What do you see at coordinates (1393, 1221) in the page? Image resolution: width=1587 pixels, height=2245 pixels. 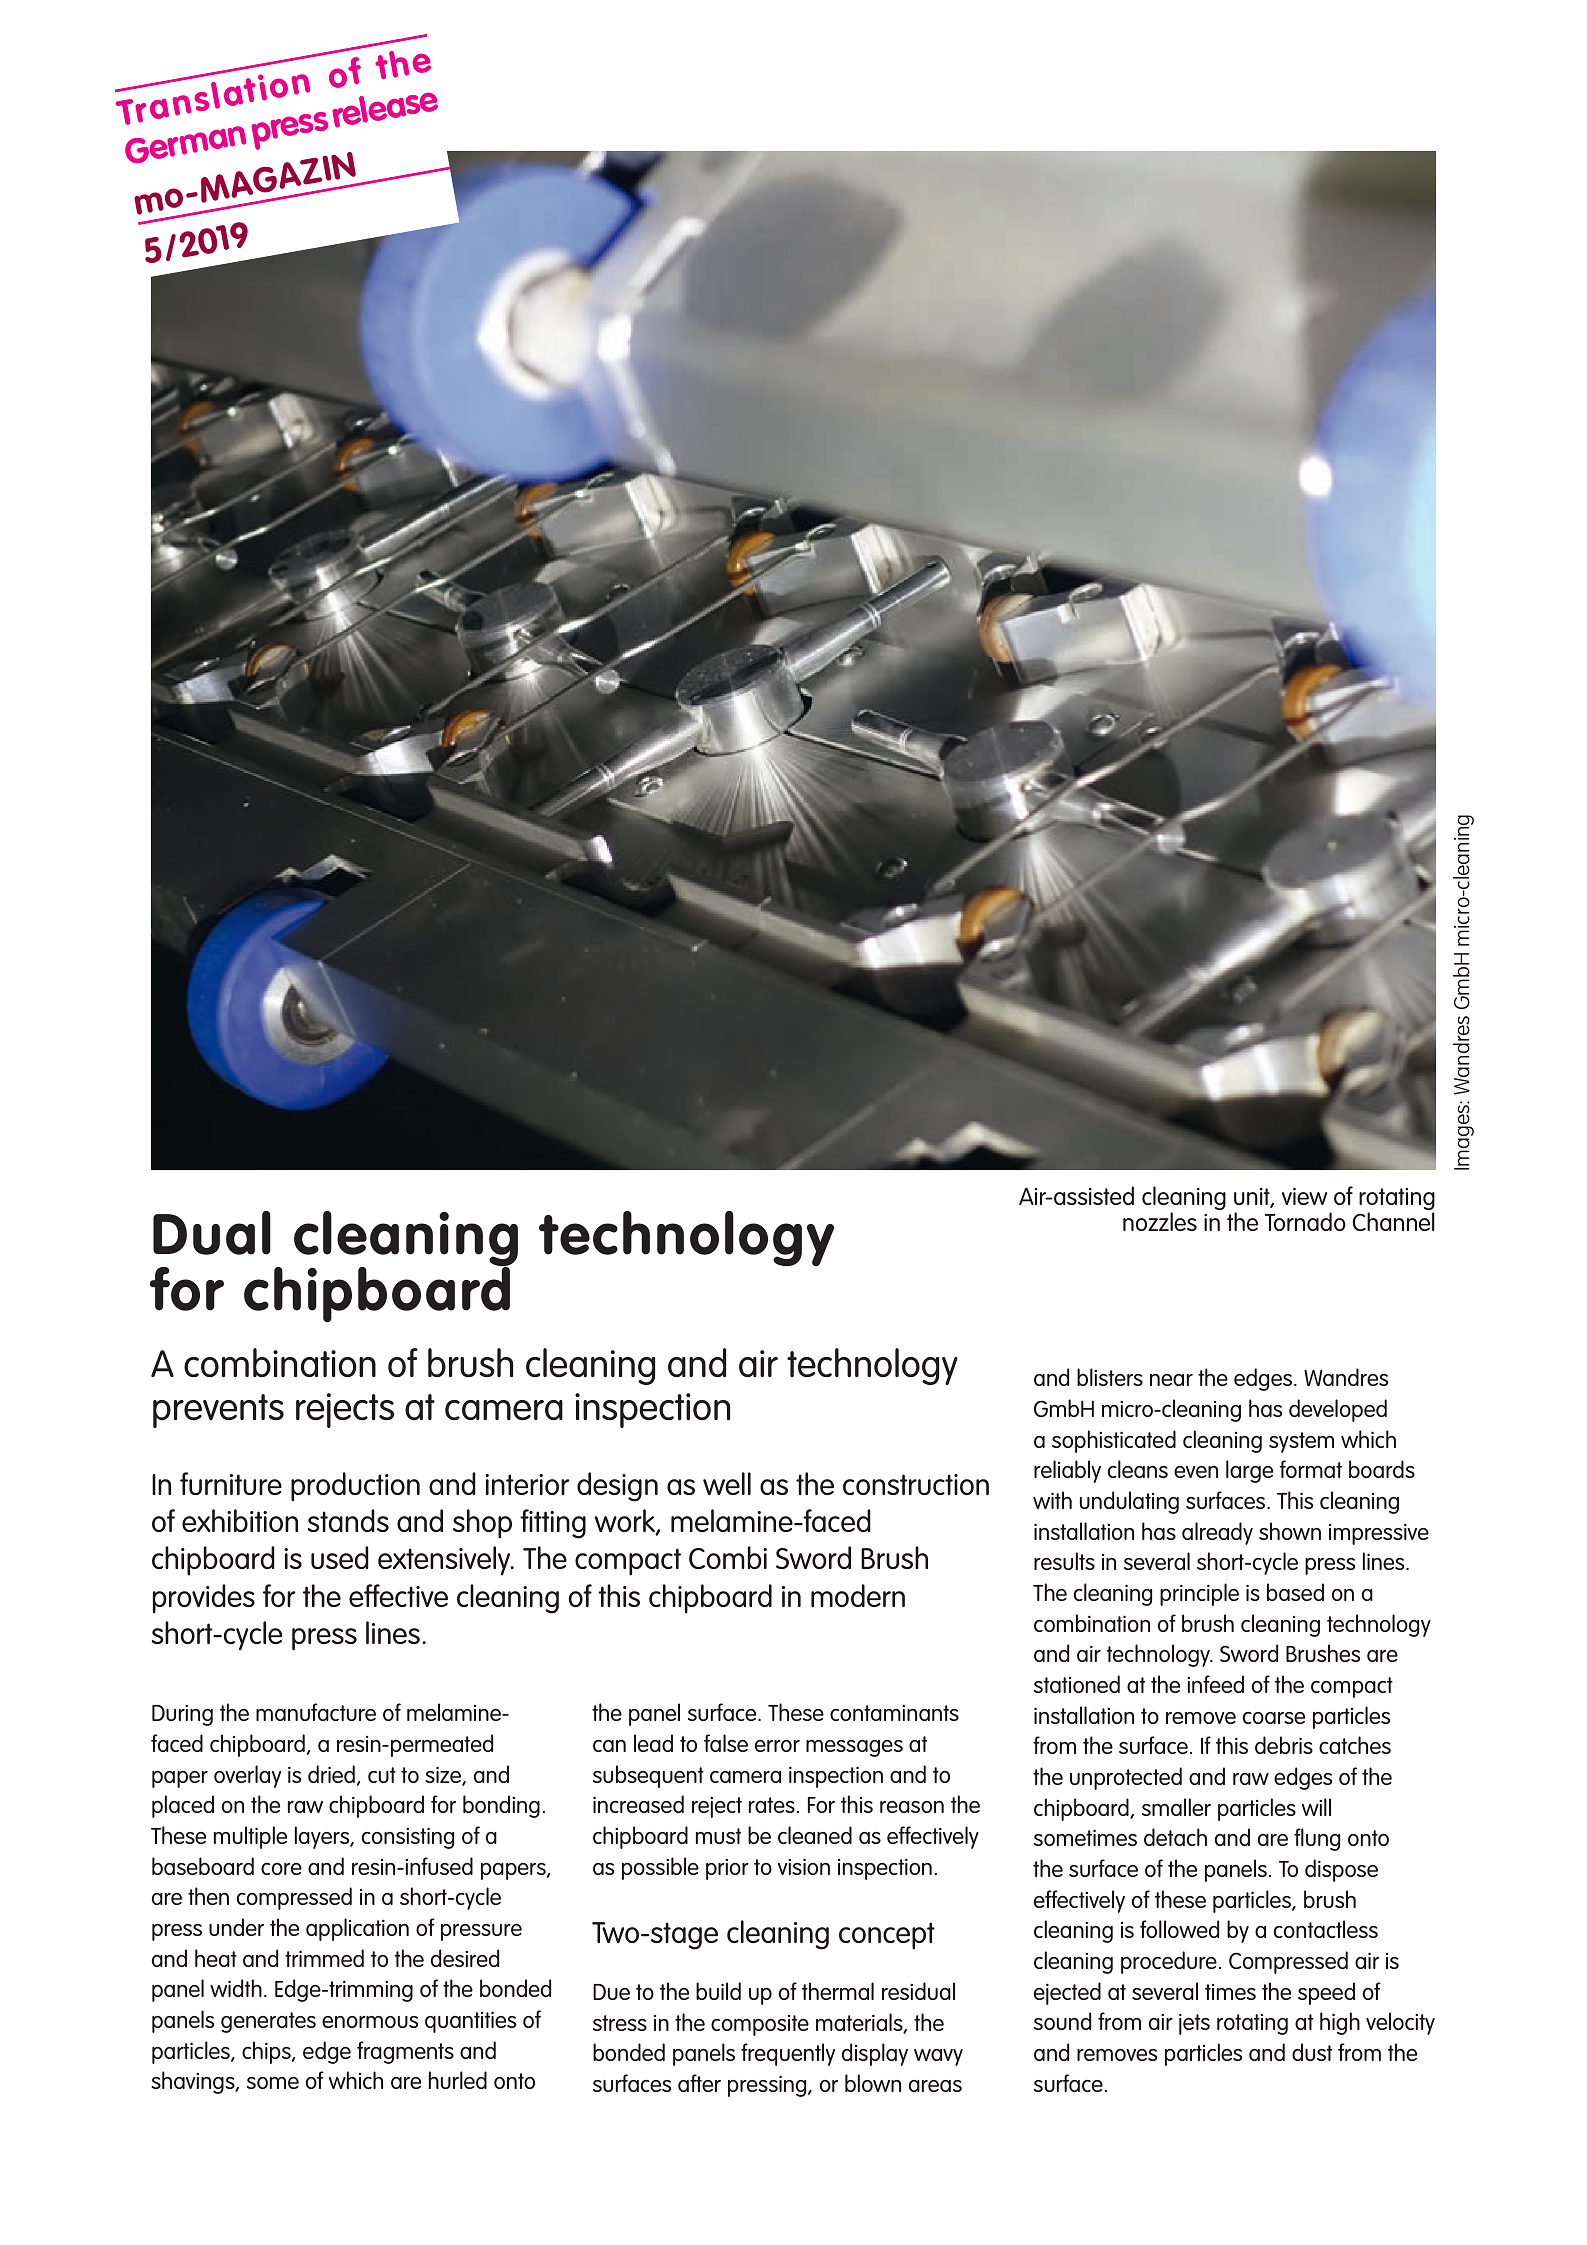 I see `Channel` at bounding box center [1393, 1221].
